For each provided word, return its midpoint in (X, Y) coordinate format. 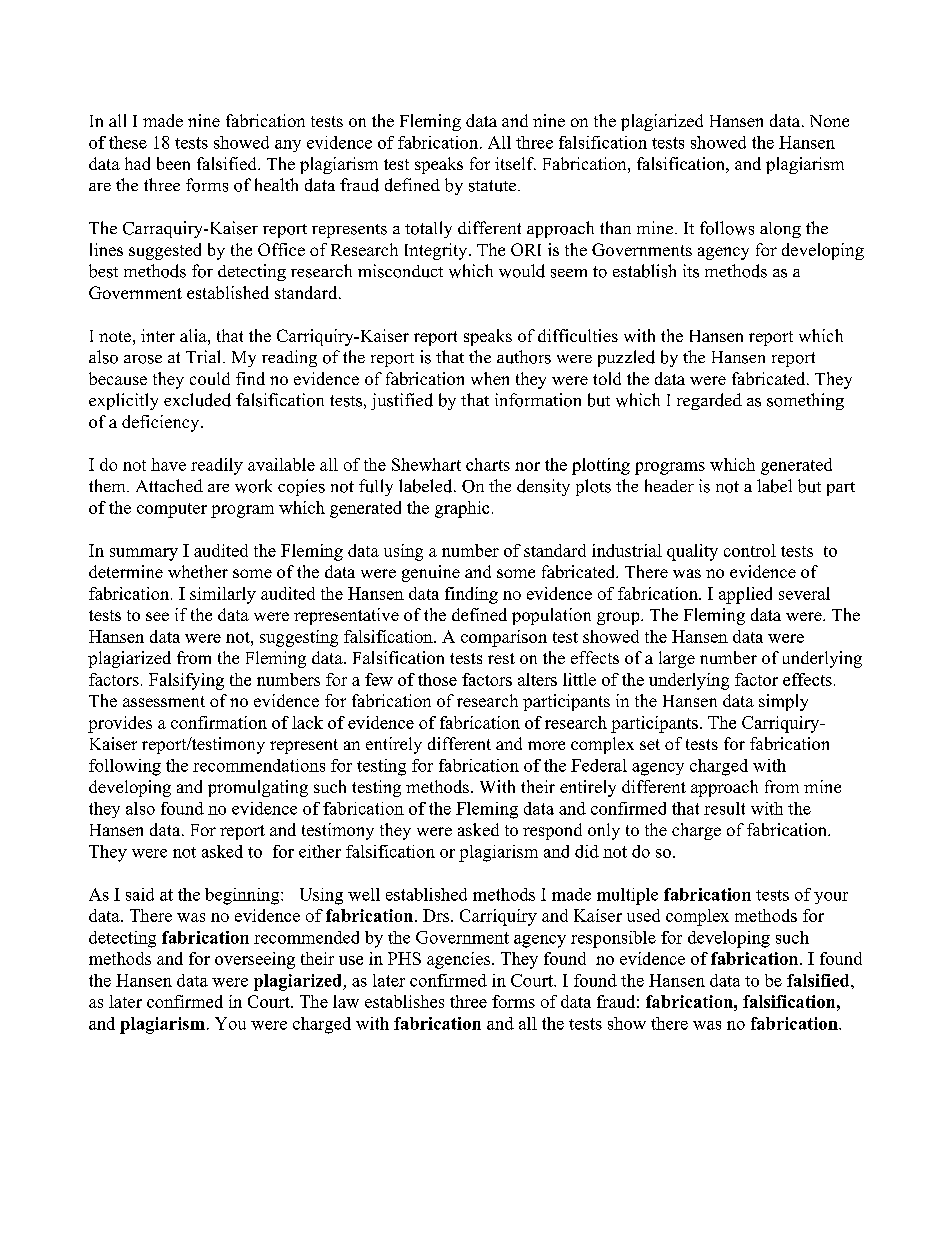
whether (198, 571)
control (750, 550)
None (829, 121)
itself (515, 163)
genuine (431, 573)
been (173, 163)
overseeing (255, 960)
